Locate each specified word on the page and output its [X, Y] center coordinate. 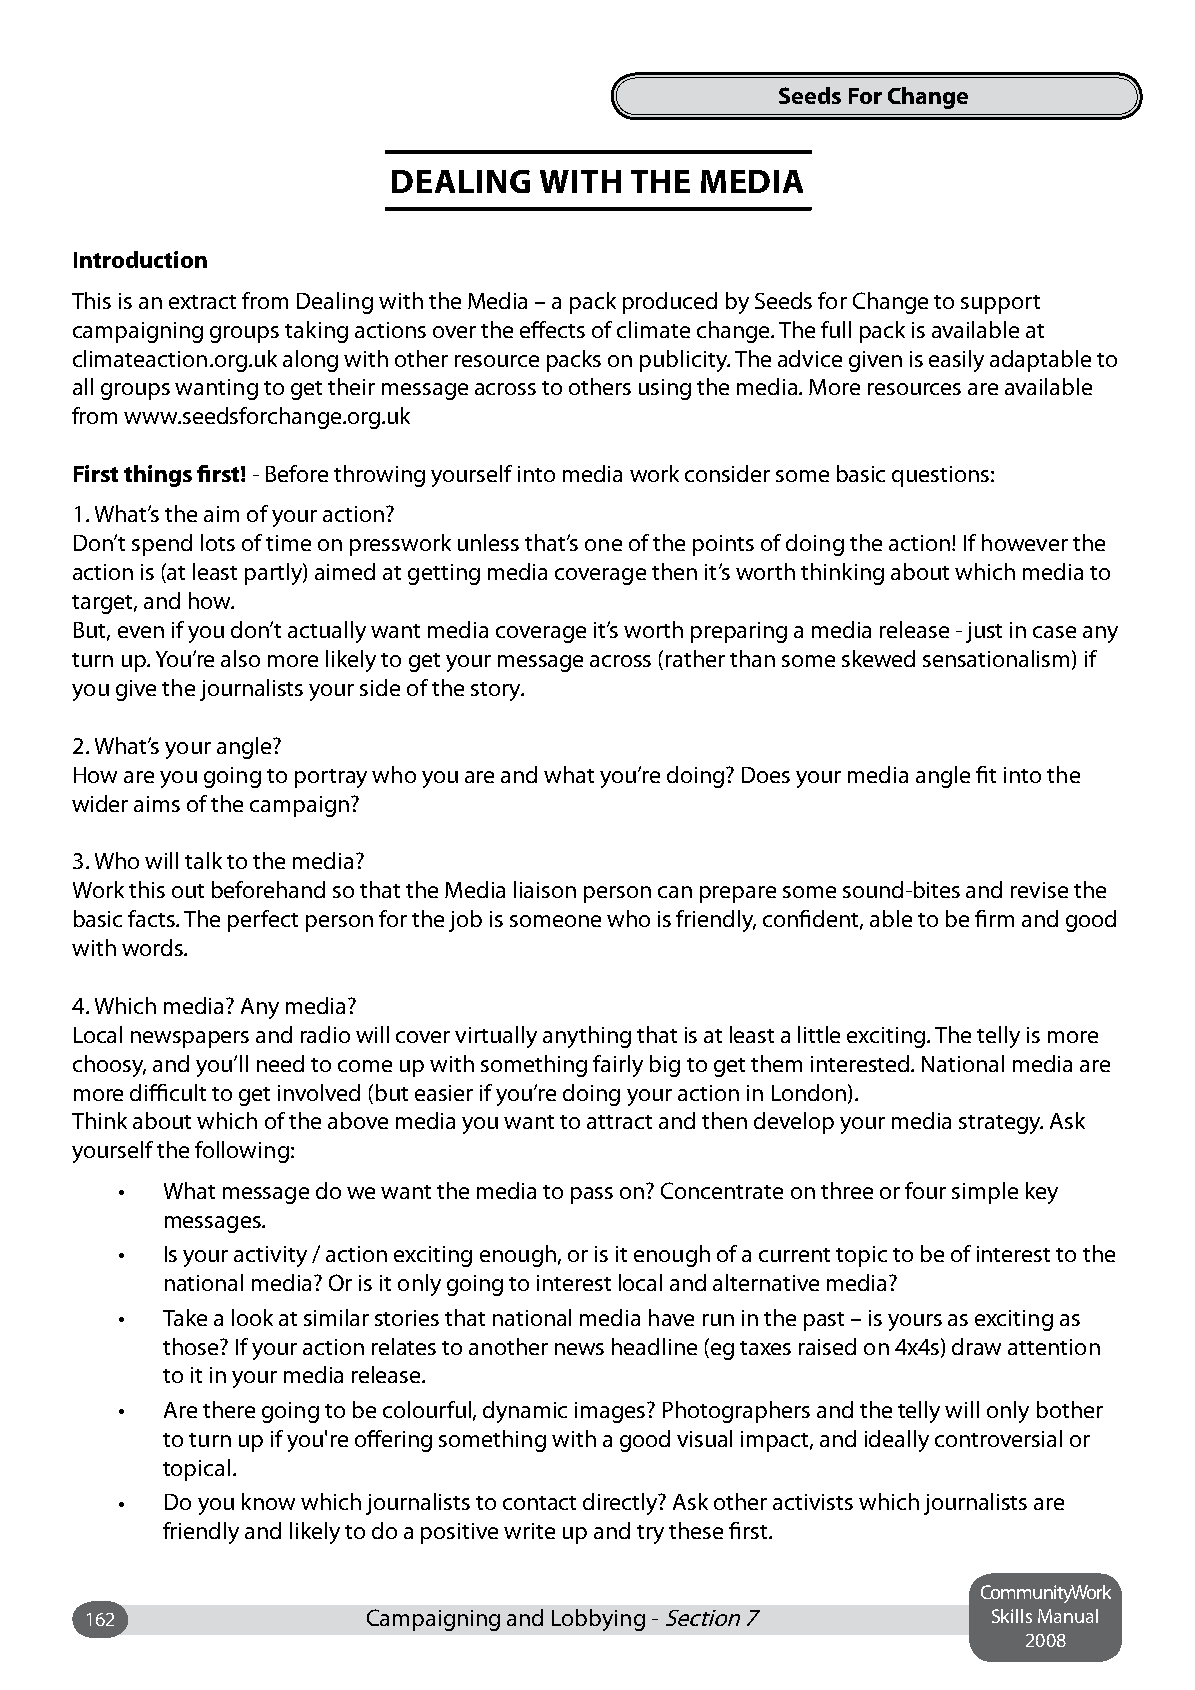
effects [552, 329]
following [242, 1152]
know [268, 1501]
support [1000, 304]
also [240, 658]
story [497, 691]
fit [986, 774]
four [925, 1190]
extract [202, 302]
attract [619, 1122]
